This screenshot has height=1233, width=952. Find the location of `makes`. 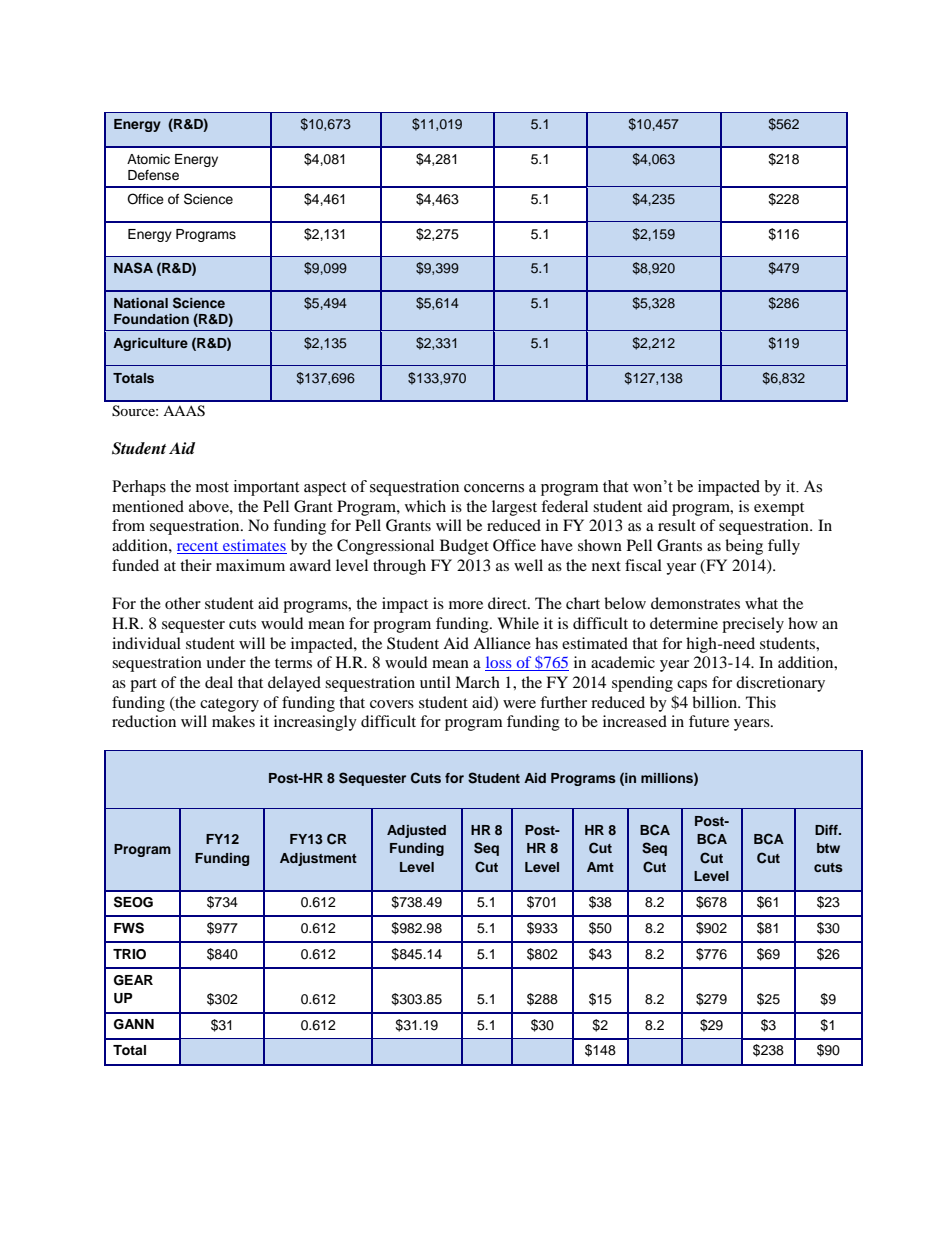

makes is located at coordinates (233, 721).
